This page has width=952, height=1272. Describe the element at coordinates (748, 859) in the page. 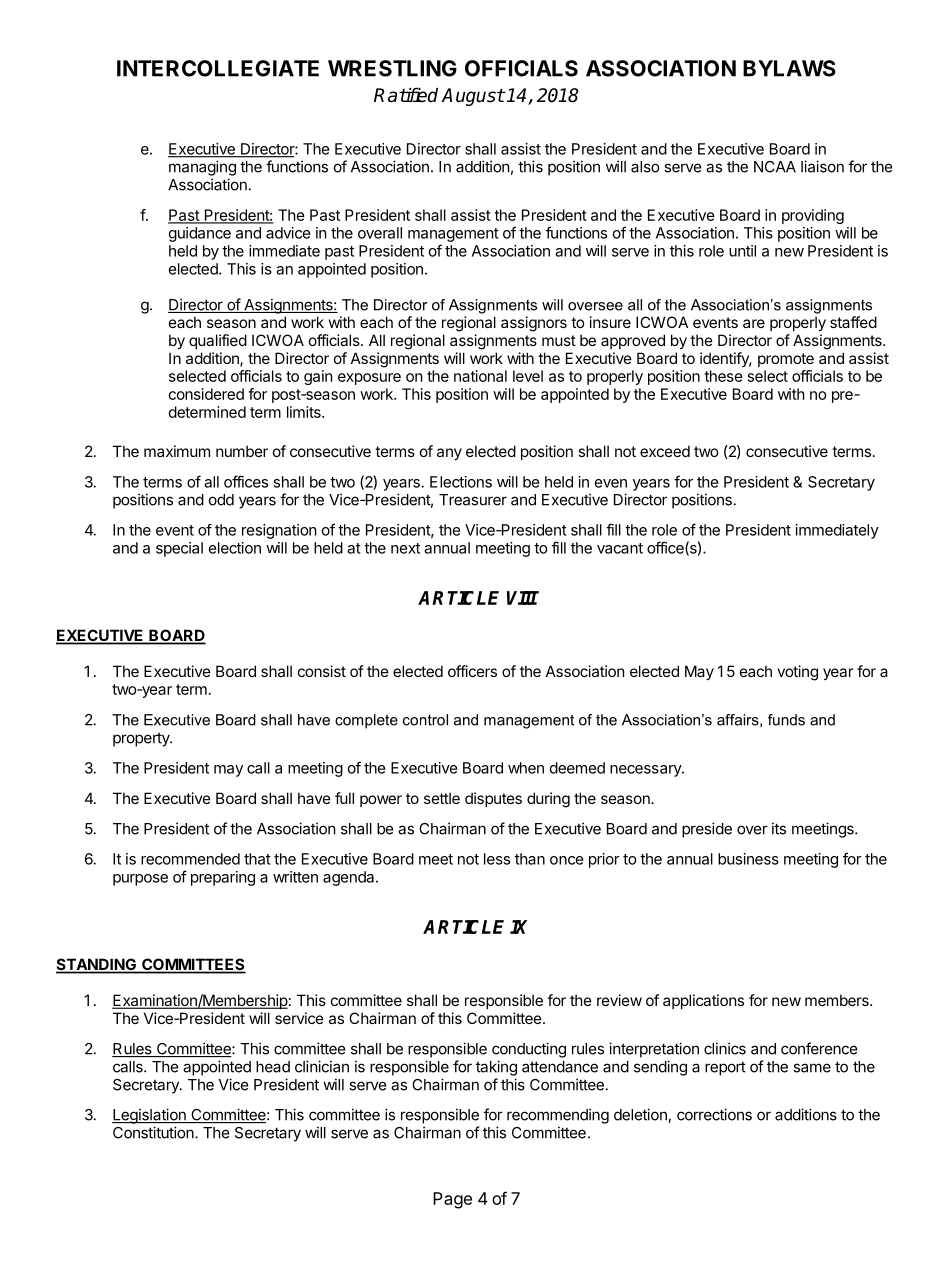

I see `business` at that location.
